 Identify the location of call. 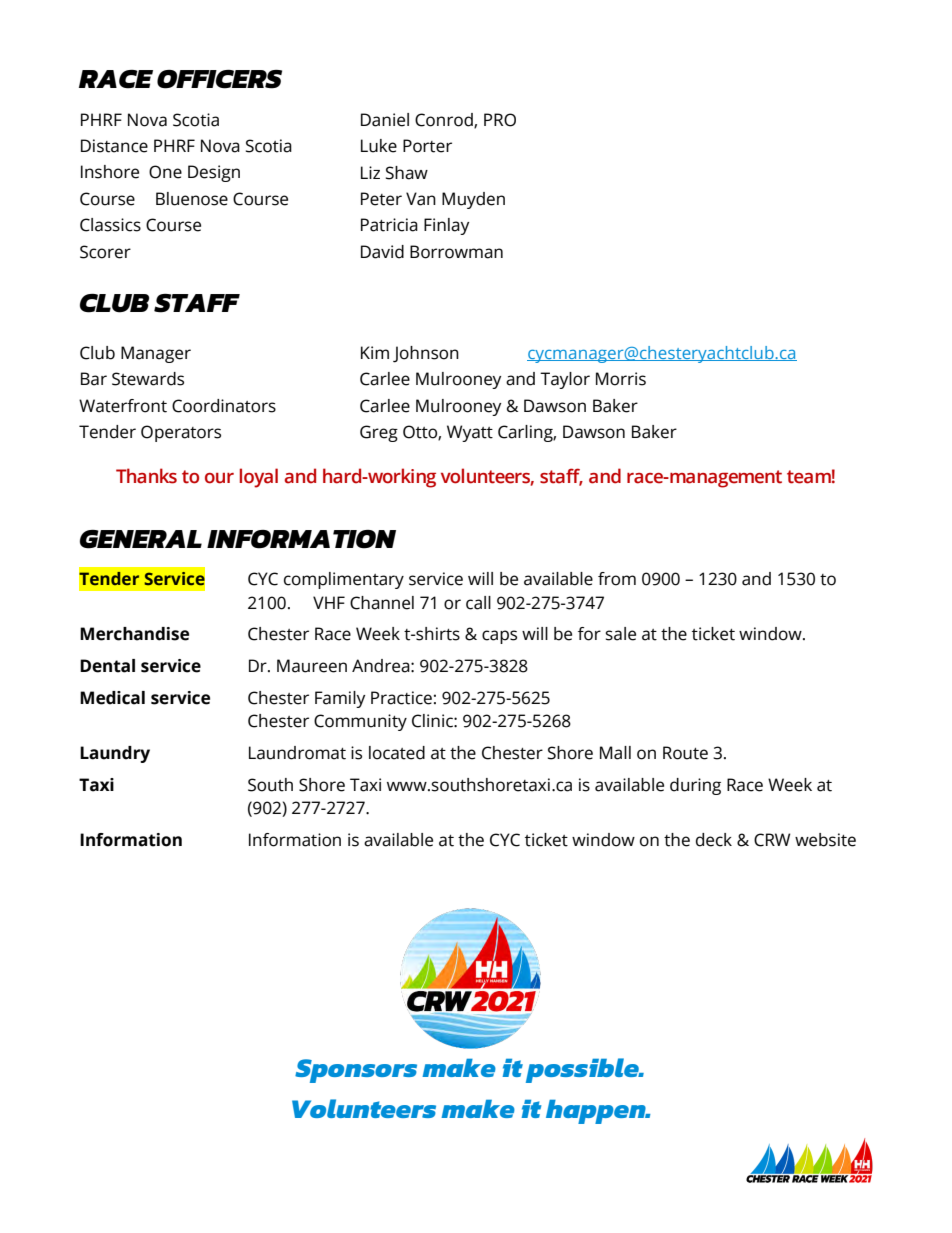
(478, 603).
